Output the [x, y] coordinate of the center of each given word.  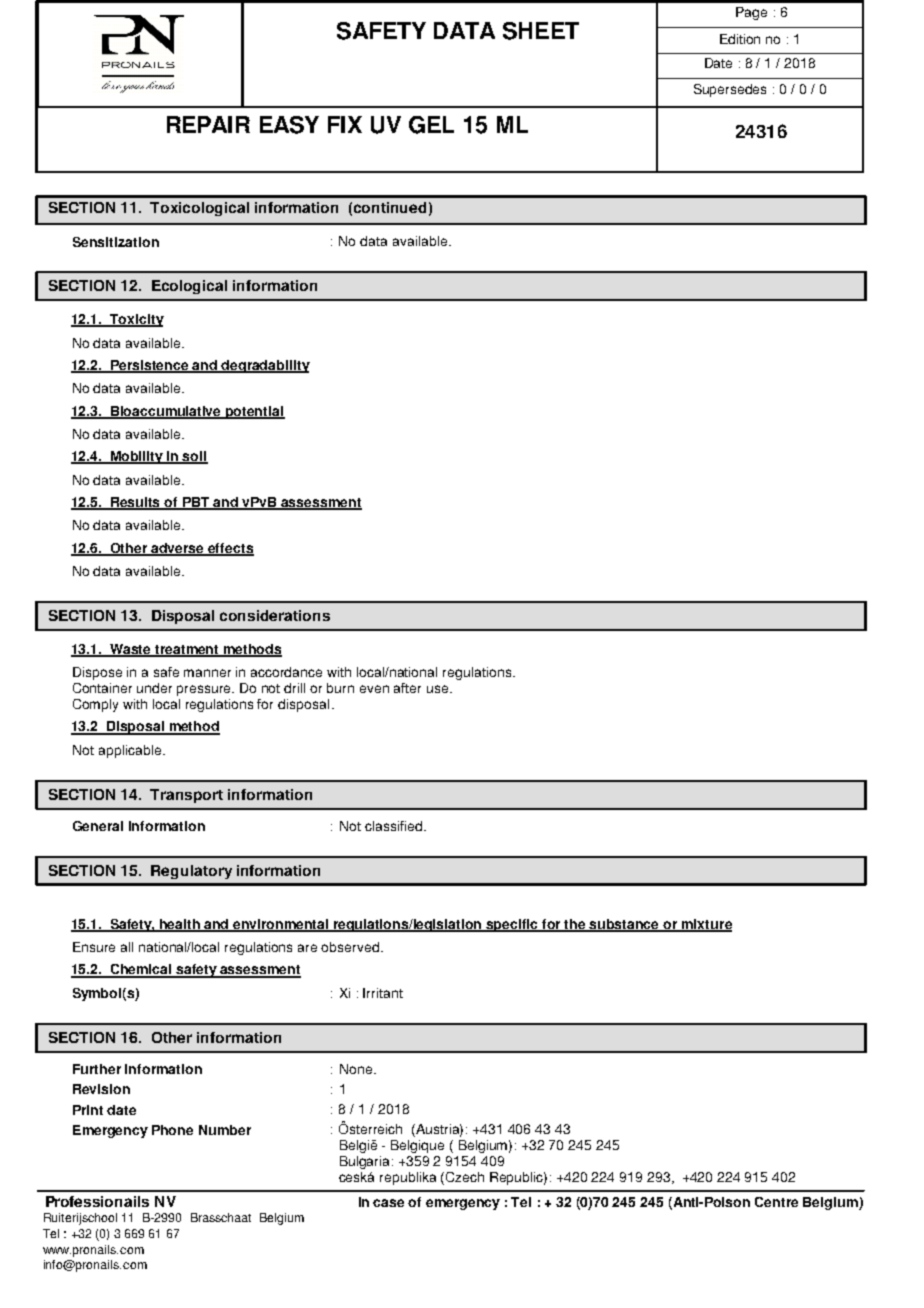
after [407, 688]
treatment [188, 651]
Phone [172, 1130]
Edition [740, 39]
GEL [431, 125]
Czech [465, 1177]
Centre [776, 1202]
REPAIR [208, 124]
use [437, 689]
